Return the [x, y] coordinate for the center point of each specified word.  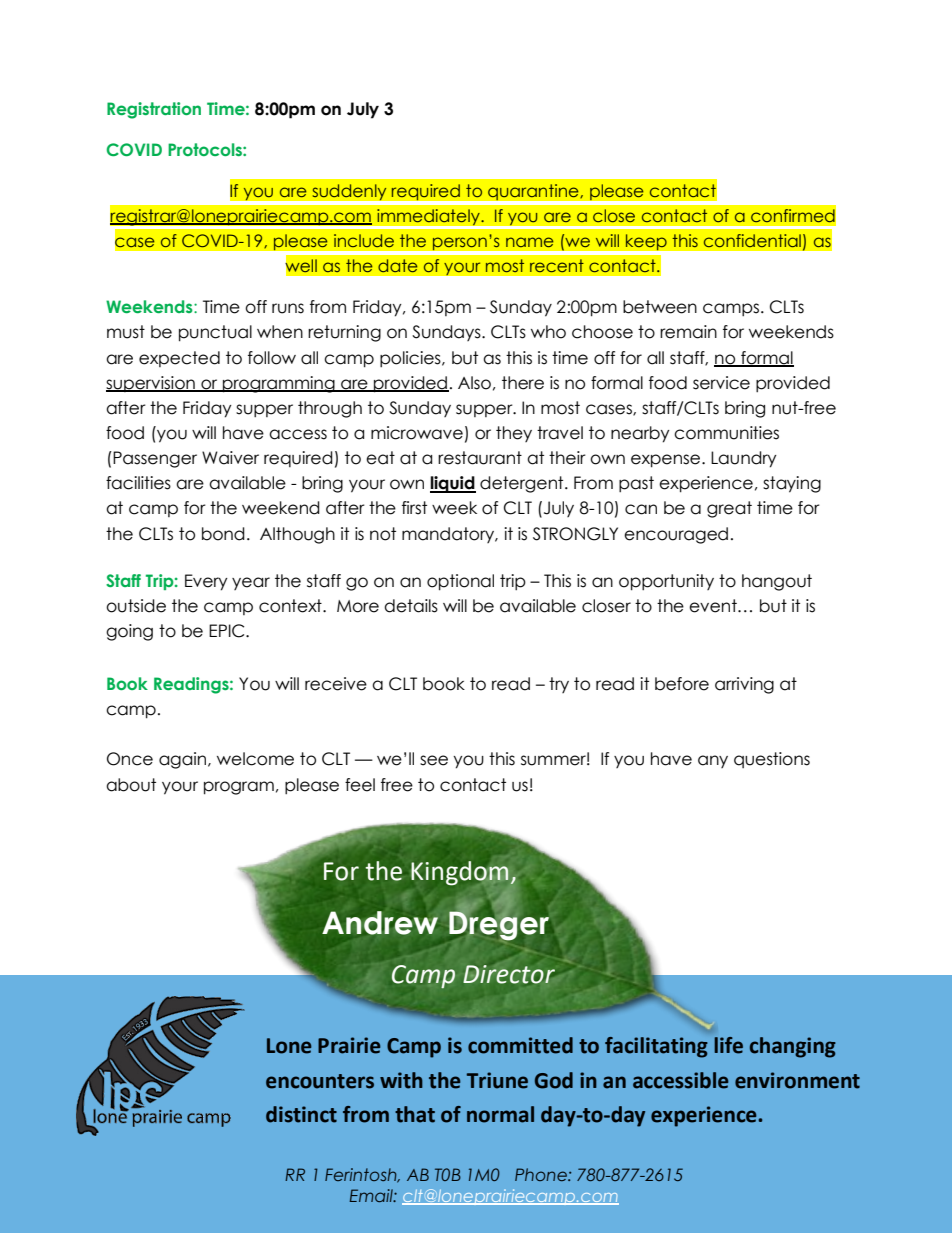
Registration [154, 110]
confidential [752, 240]
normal [500, 1114]
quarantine [534, 192]
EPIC [228, 631]
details [411, 606]
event [714, 606]
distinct [301, 1114]
